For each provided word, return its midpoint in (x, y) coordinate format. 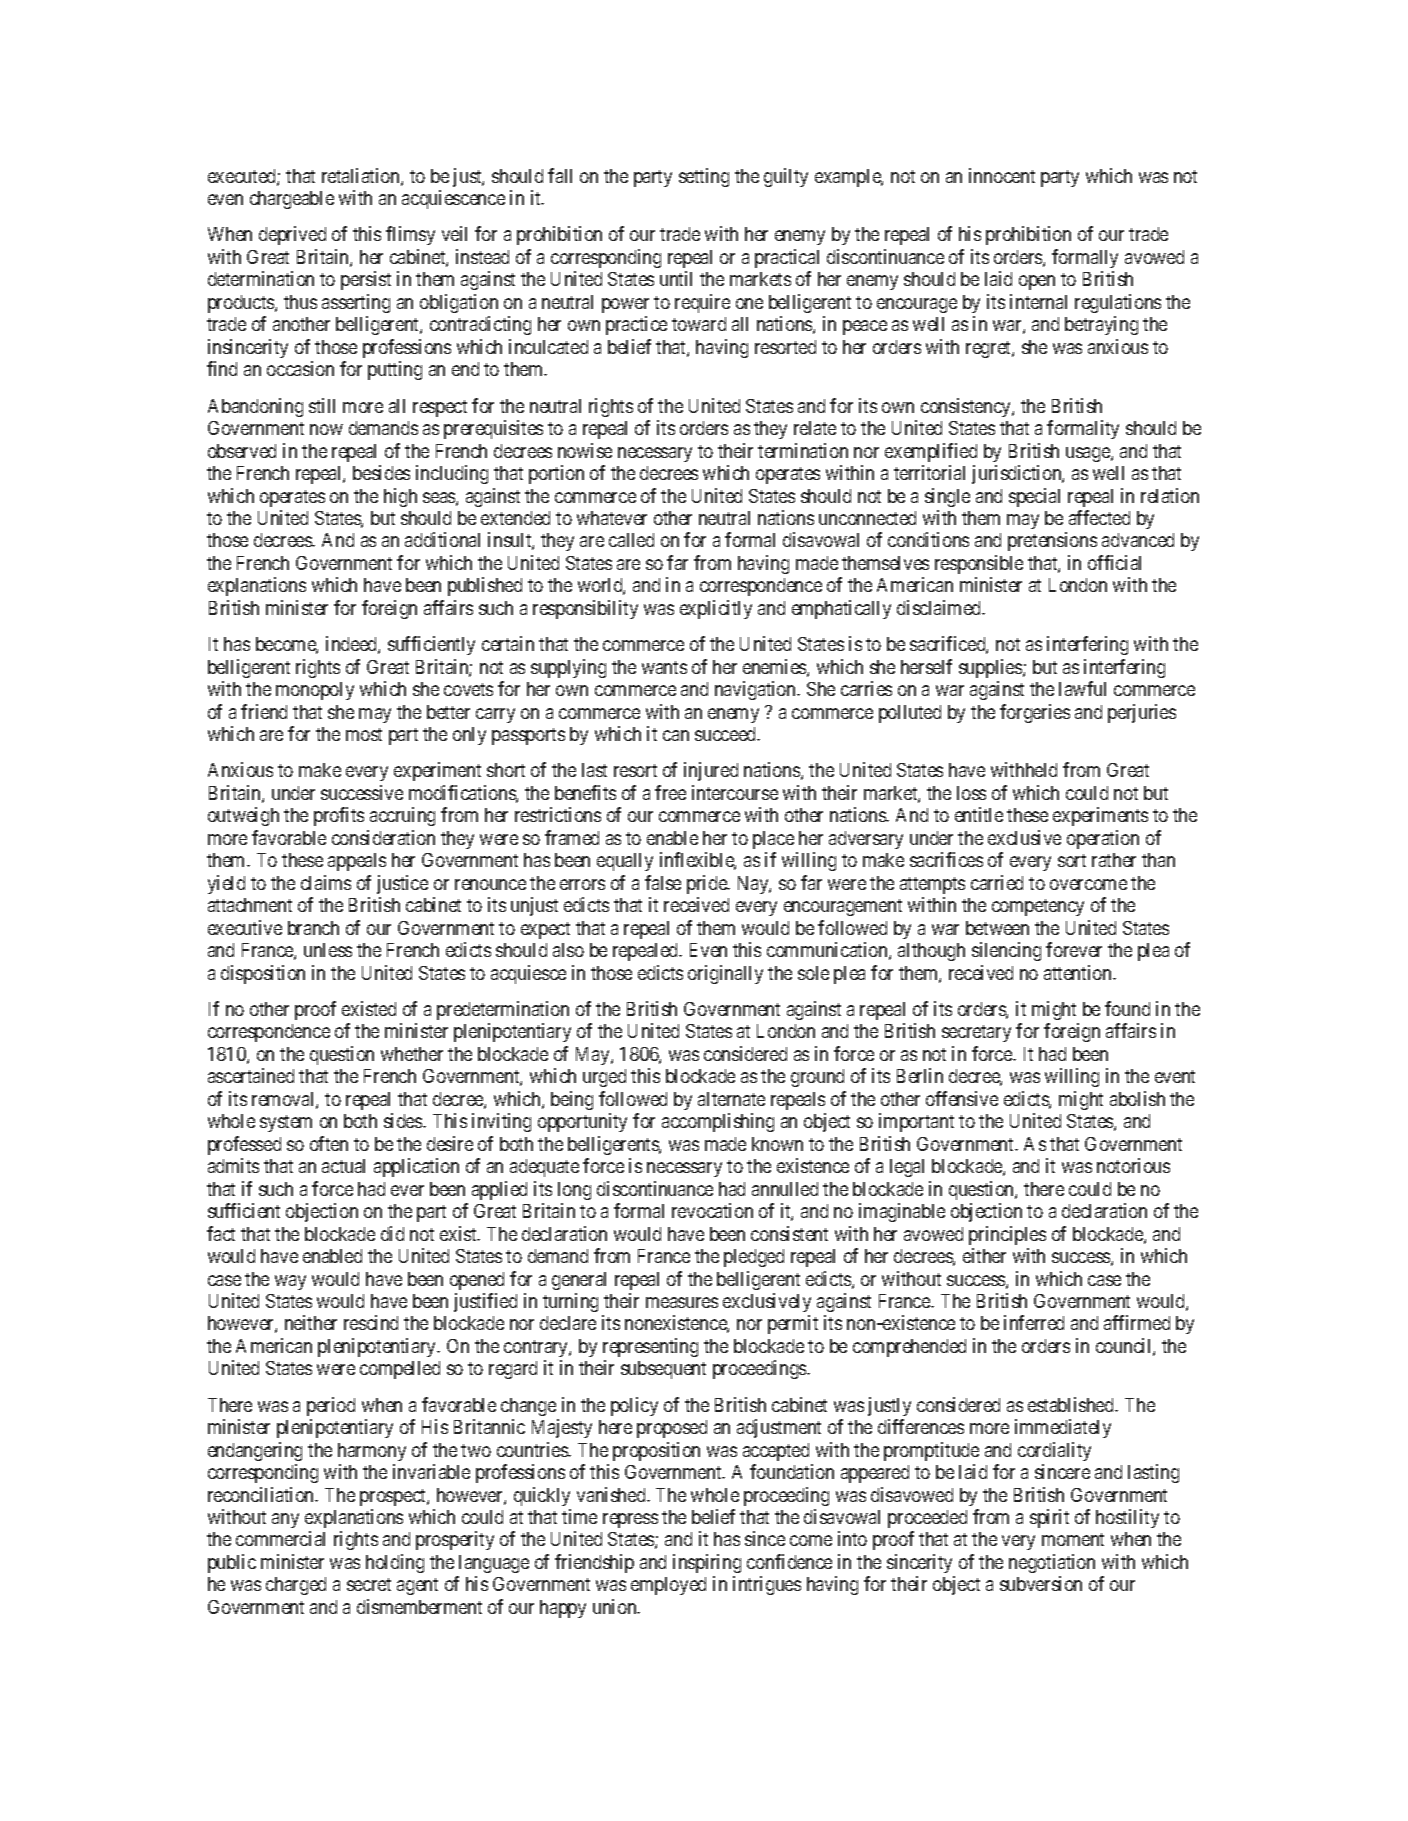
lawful (1082, 688)
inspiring (707, 1563)
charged (296, 1586)
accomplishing (718, 1122)
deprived (292, 235)
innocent (1002, 175)
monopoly (315, 691)
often (329, 1143)
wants (664, 667)
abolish (1137, 1098)
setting (704, 177)
